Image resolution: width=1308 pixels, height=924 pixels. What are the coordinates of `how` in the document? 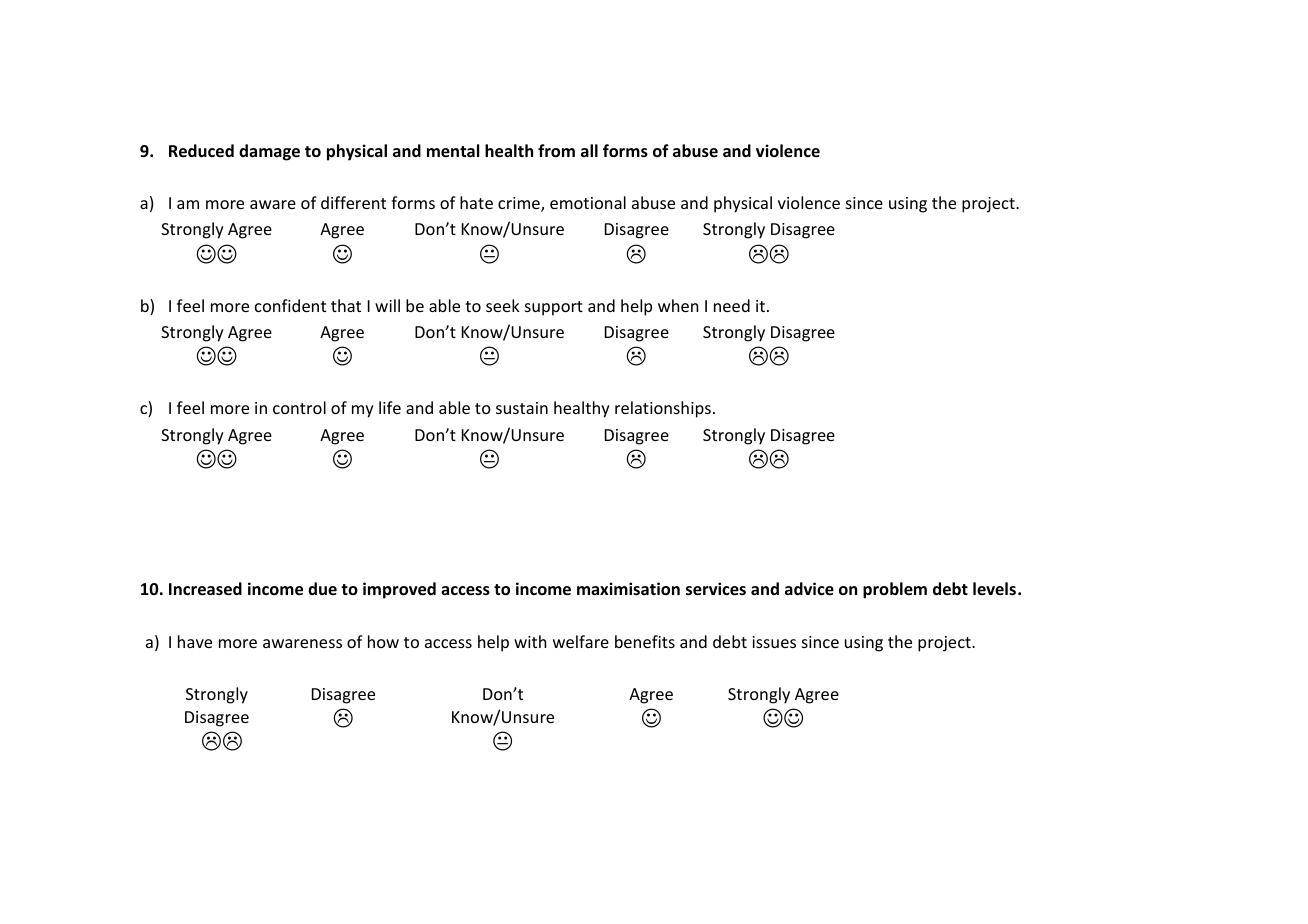 It's located at (383, 641).
